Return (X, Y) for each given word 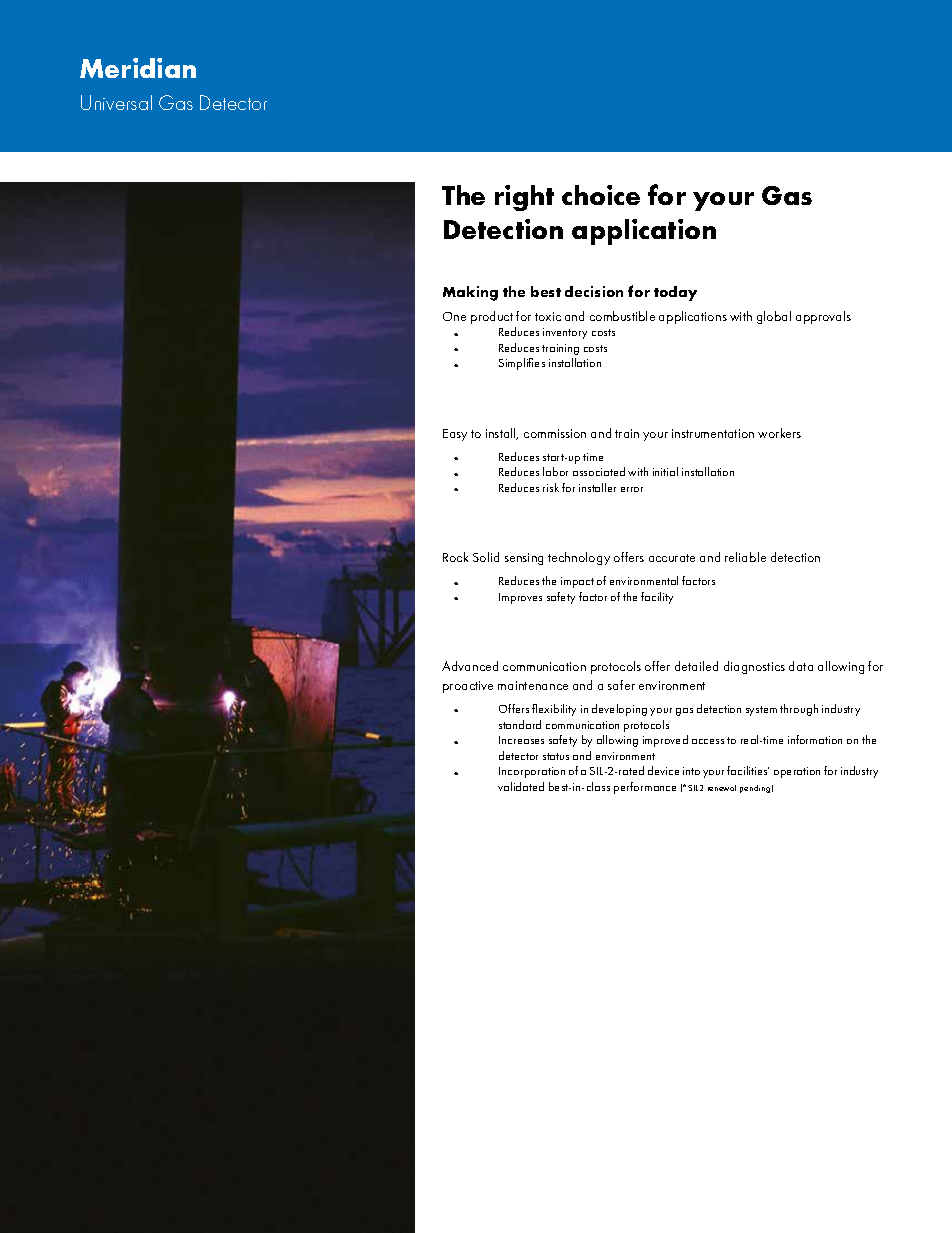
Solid (486, 557)
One (454, 316)
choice (601, 195)
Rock (455, 557)
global (774, 317)
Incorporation (532, 772)
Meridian (138, 68)
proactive (468, 687)
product (492, 317)
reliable (745, 557)
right (524, 198)
